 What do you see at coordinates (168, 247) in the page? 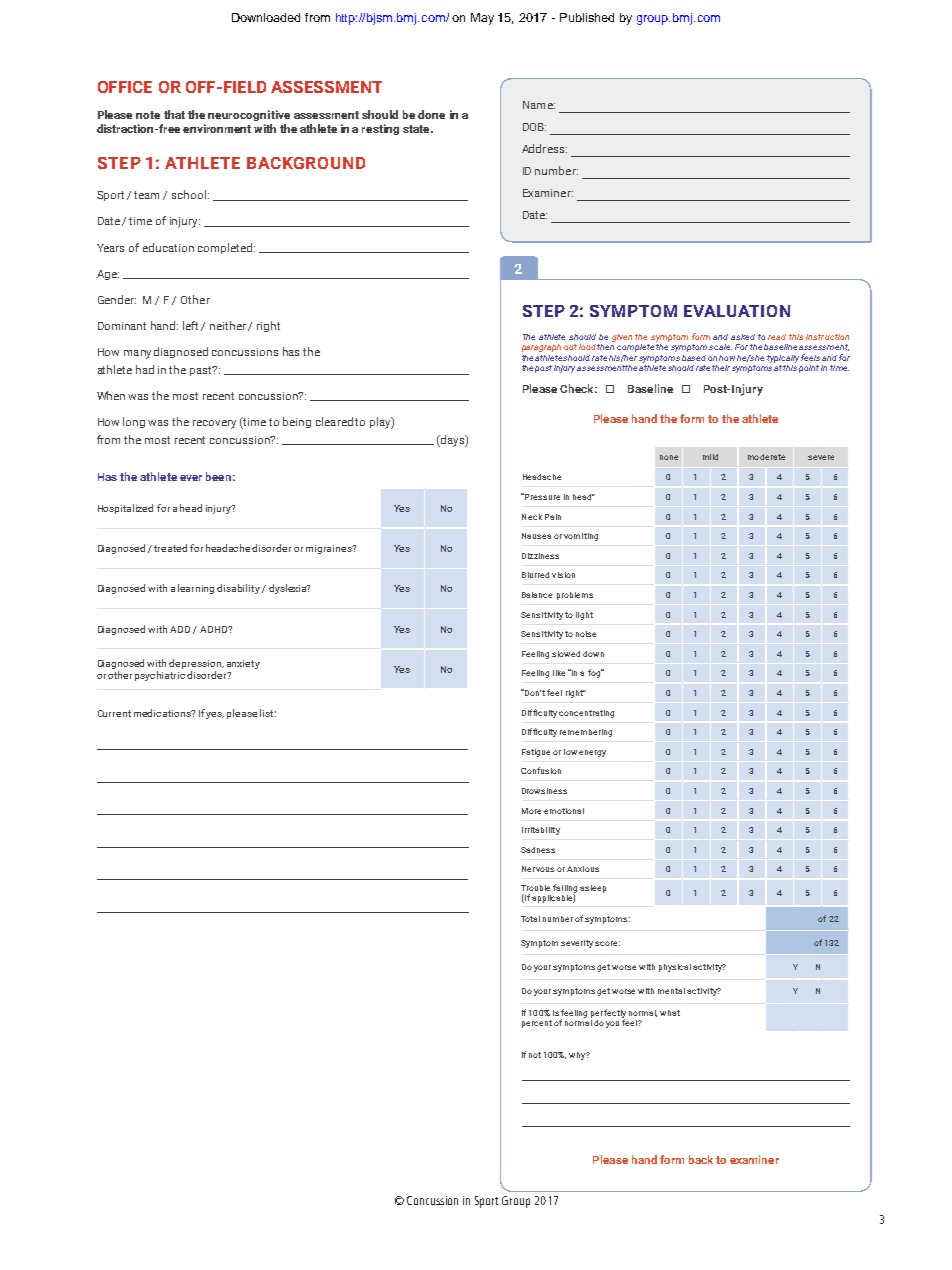
I see `education` at bounding box center [168, 247].
